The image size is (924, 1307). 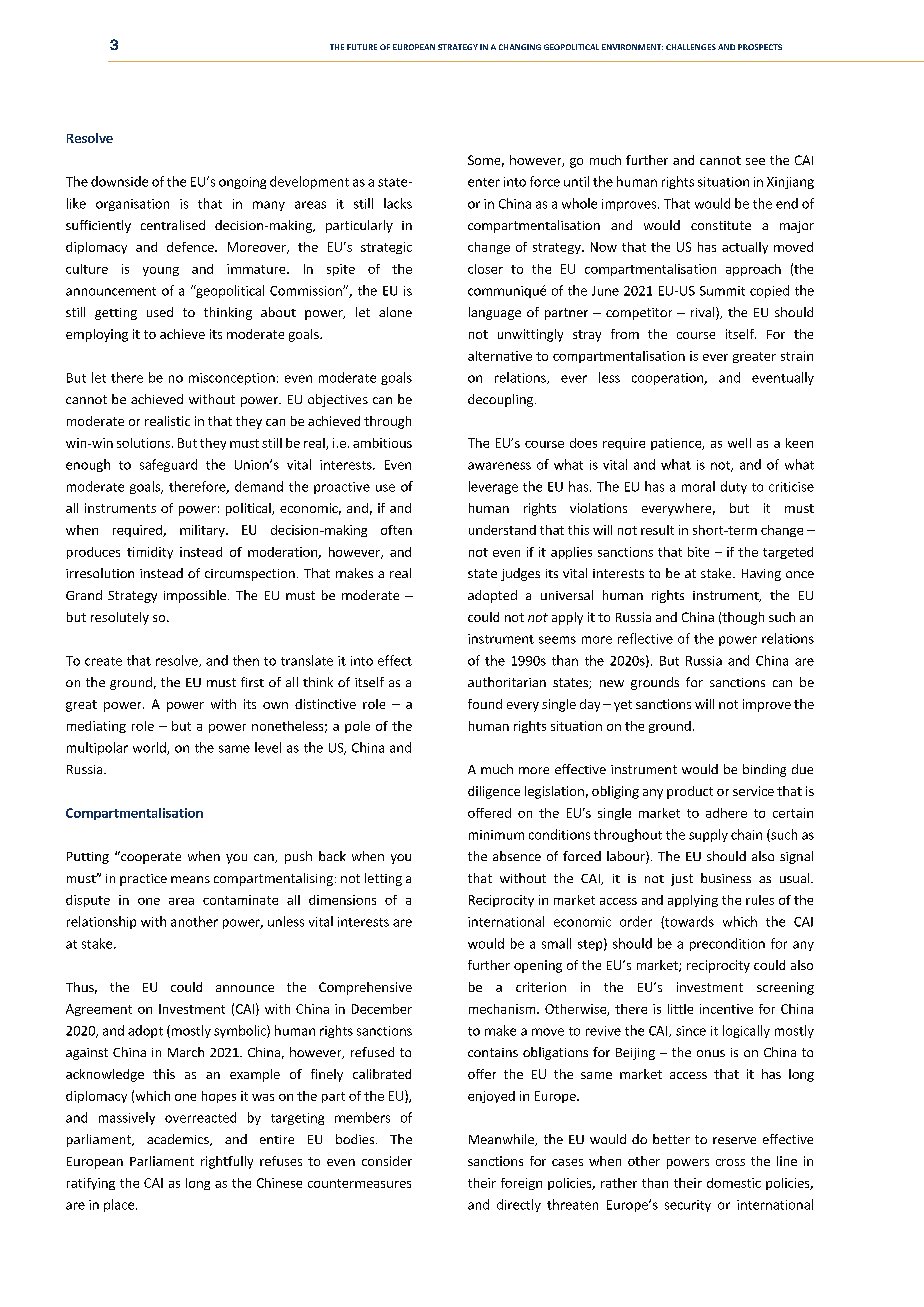 What do you see at coordinates (691, 47) in the document?
I see `CHALLENGES` at bounding box center [691, 47].
